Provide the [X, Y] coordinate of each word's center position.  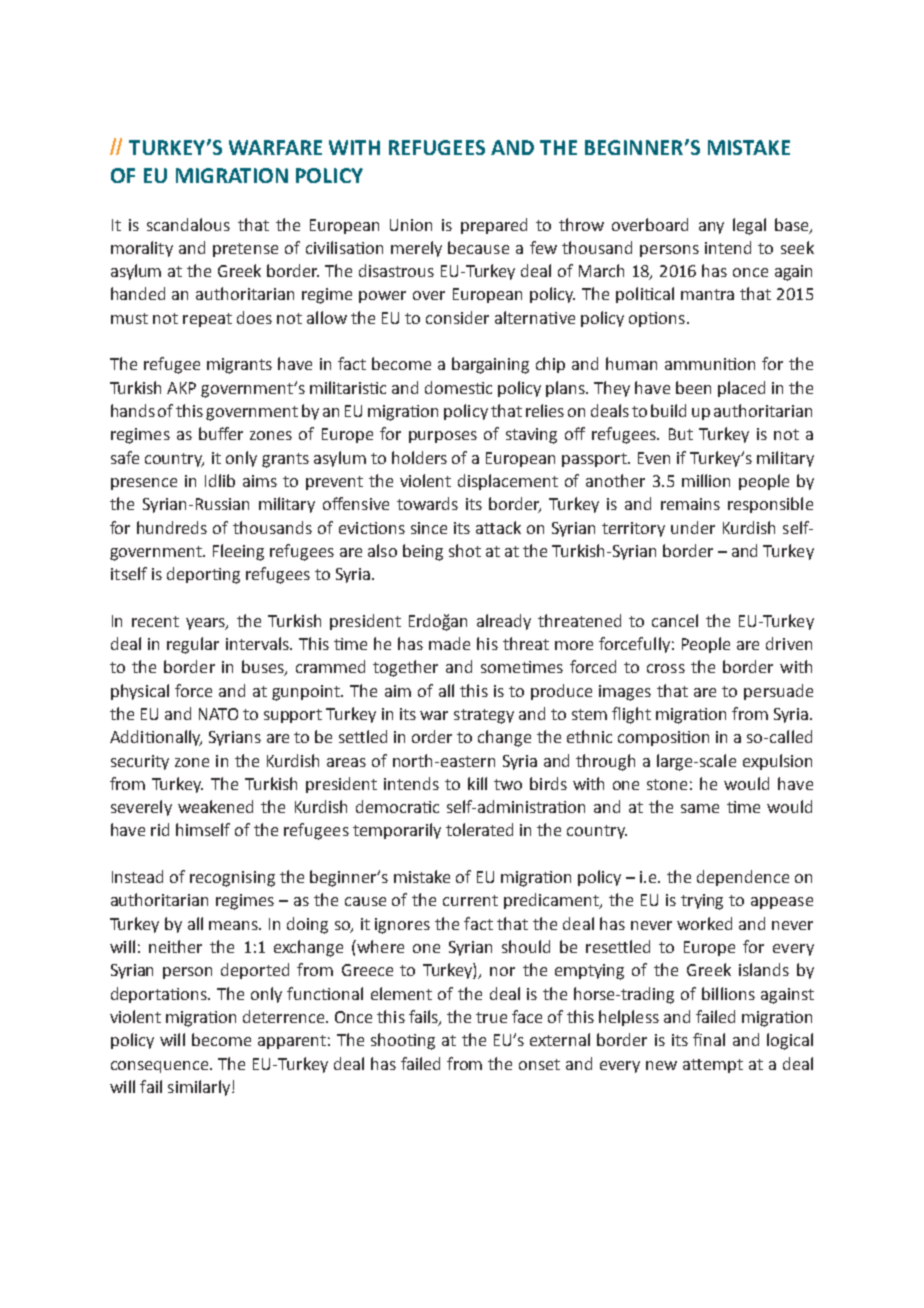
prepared [494, 226]
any [711, 228]
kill [477, 783]
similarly [200, 1088]
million [706, 480]
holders [419, 457]
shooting [403, 1041]
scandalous [188, 224]
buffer [221, 433]
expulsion [777, 762]
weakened [215, 806]
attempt [713, 1066]
